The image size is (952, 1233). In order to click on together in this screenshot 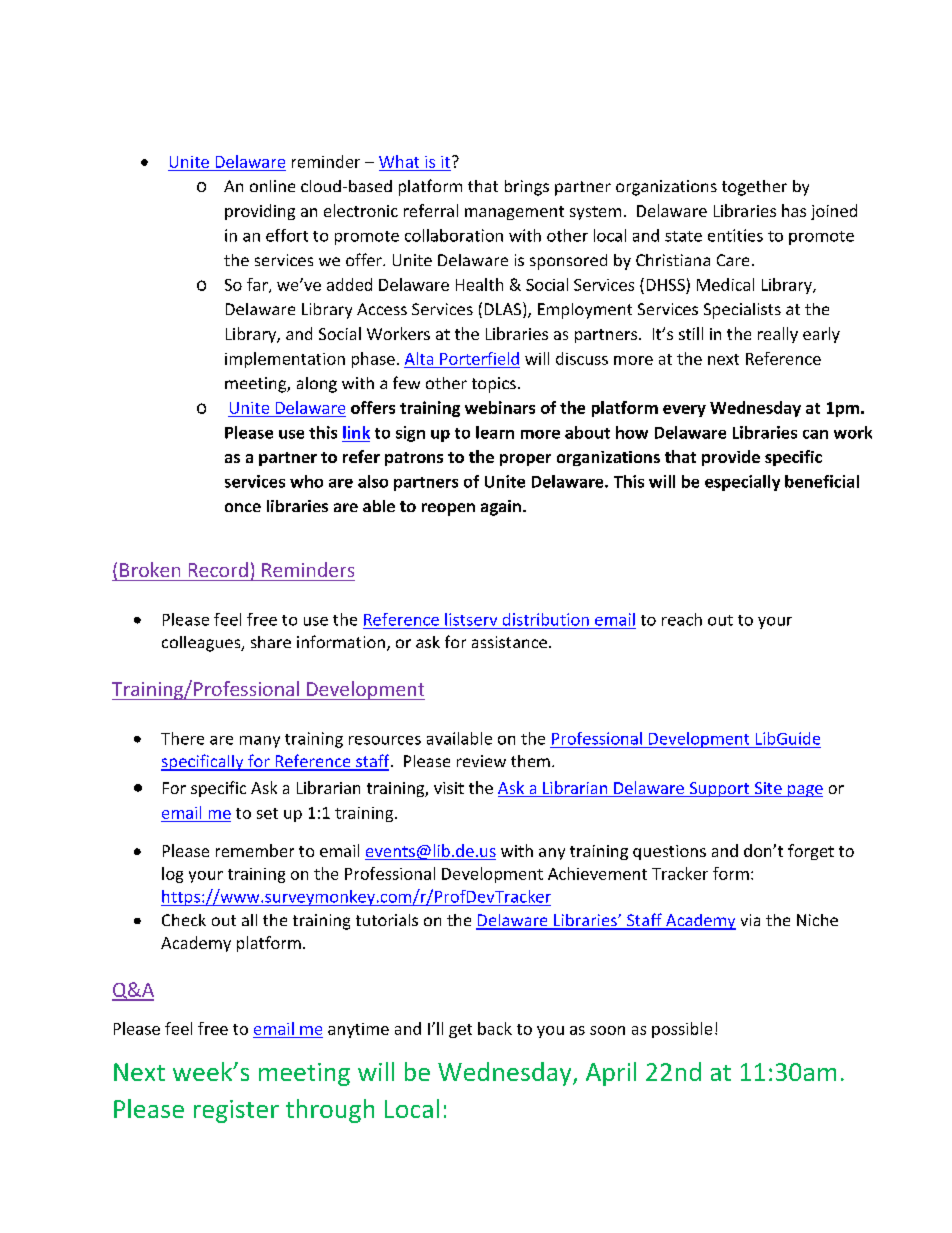, I will do `click(754, 188)`.
